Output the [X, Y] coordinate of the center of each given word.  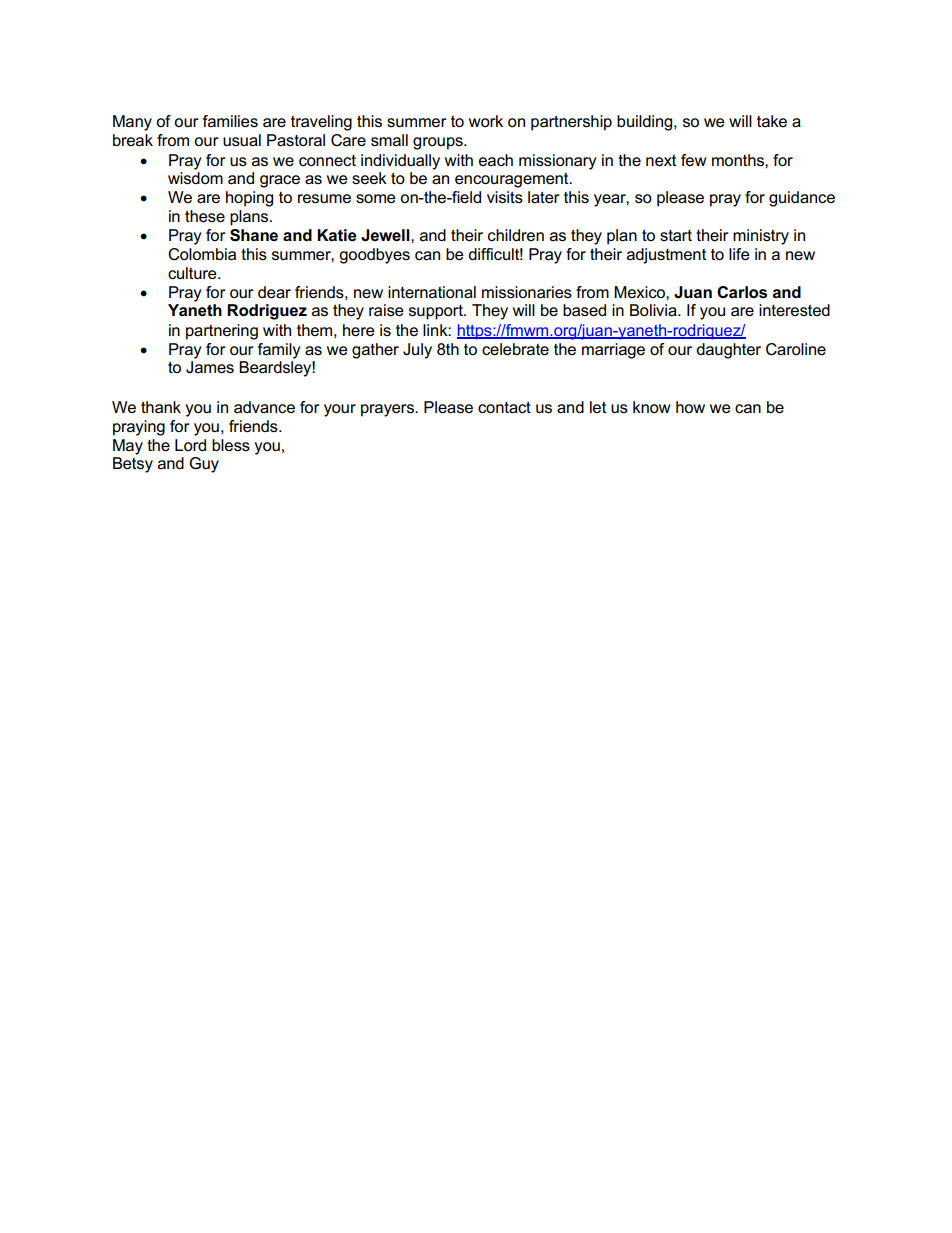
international [432, 292]
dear [274, 292]
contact [504, 407]
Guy [204, 465]
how [690, 407]
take [772, 121]
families [230, 121]
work [486, 121]
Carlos [742, 292]
